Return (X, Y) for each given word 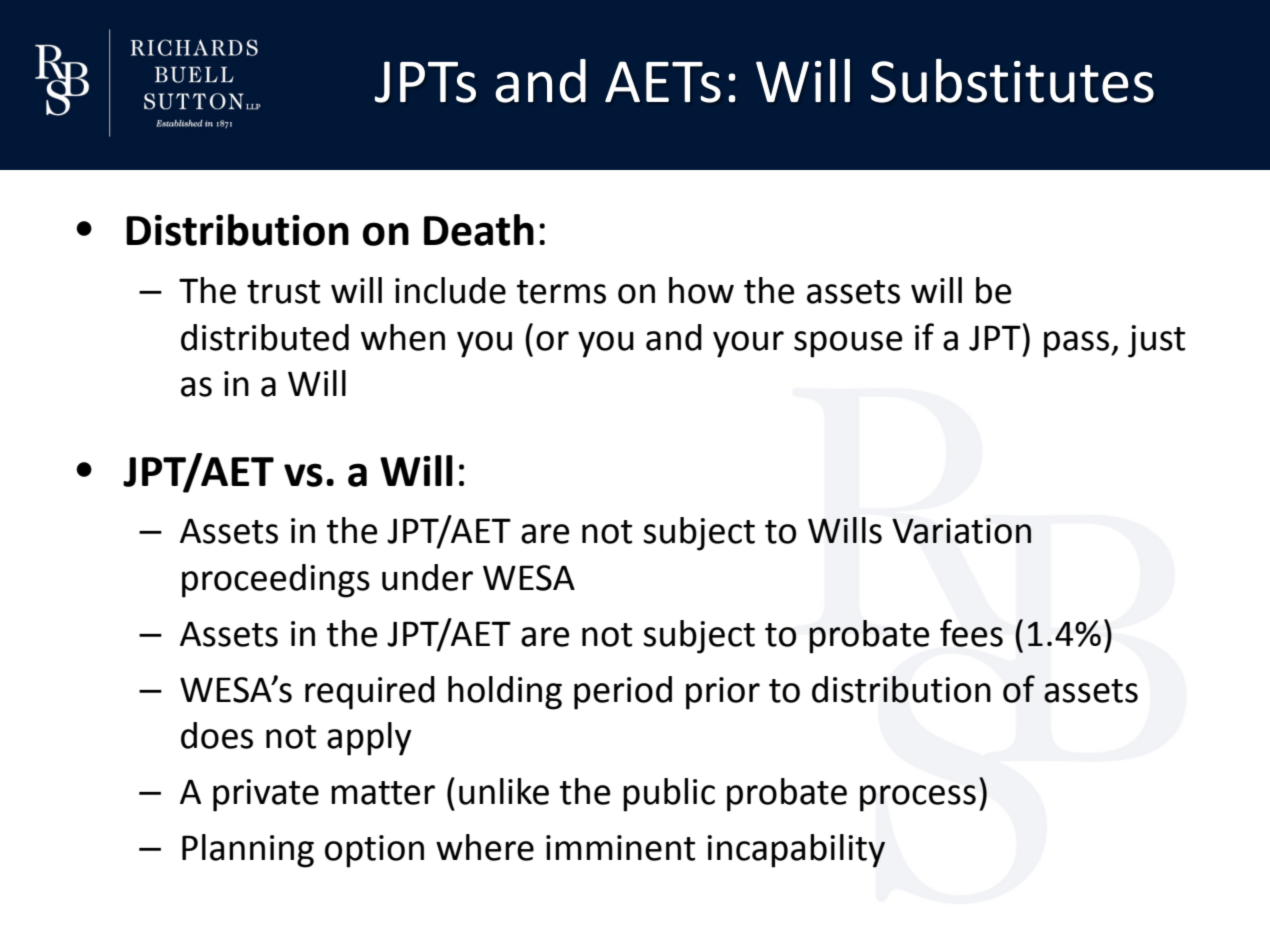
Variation (961, 531)
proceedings (276, 581)
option (374, 851)
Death (479, 230)
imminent (620, 848)
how (701, 290)
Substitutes (1012, 81)
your (748, 344)
